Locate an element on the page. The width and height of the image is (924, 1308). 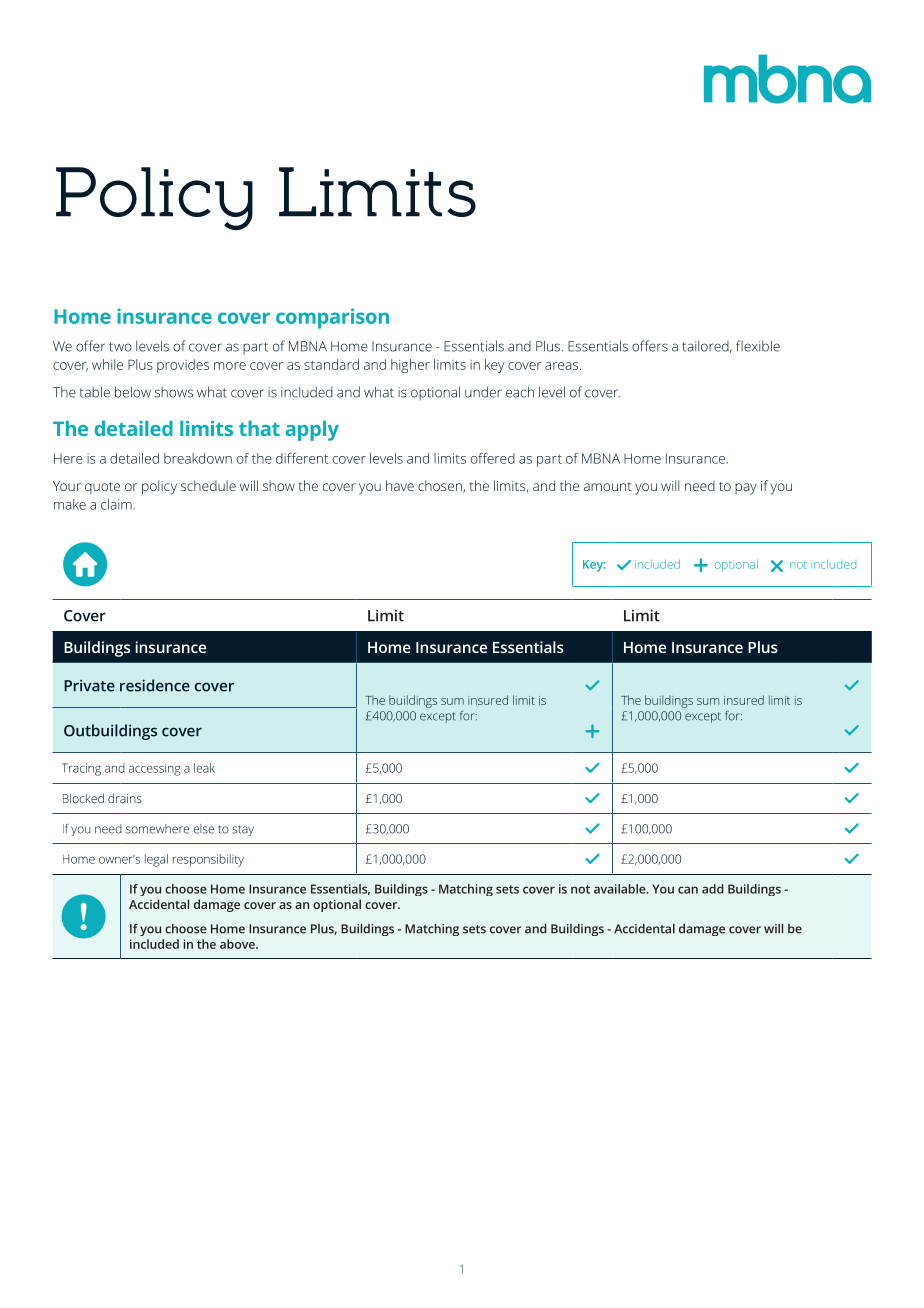
pay is located at coordinates (746, 489).
